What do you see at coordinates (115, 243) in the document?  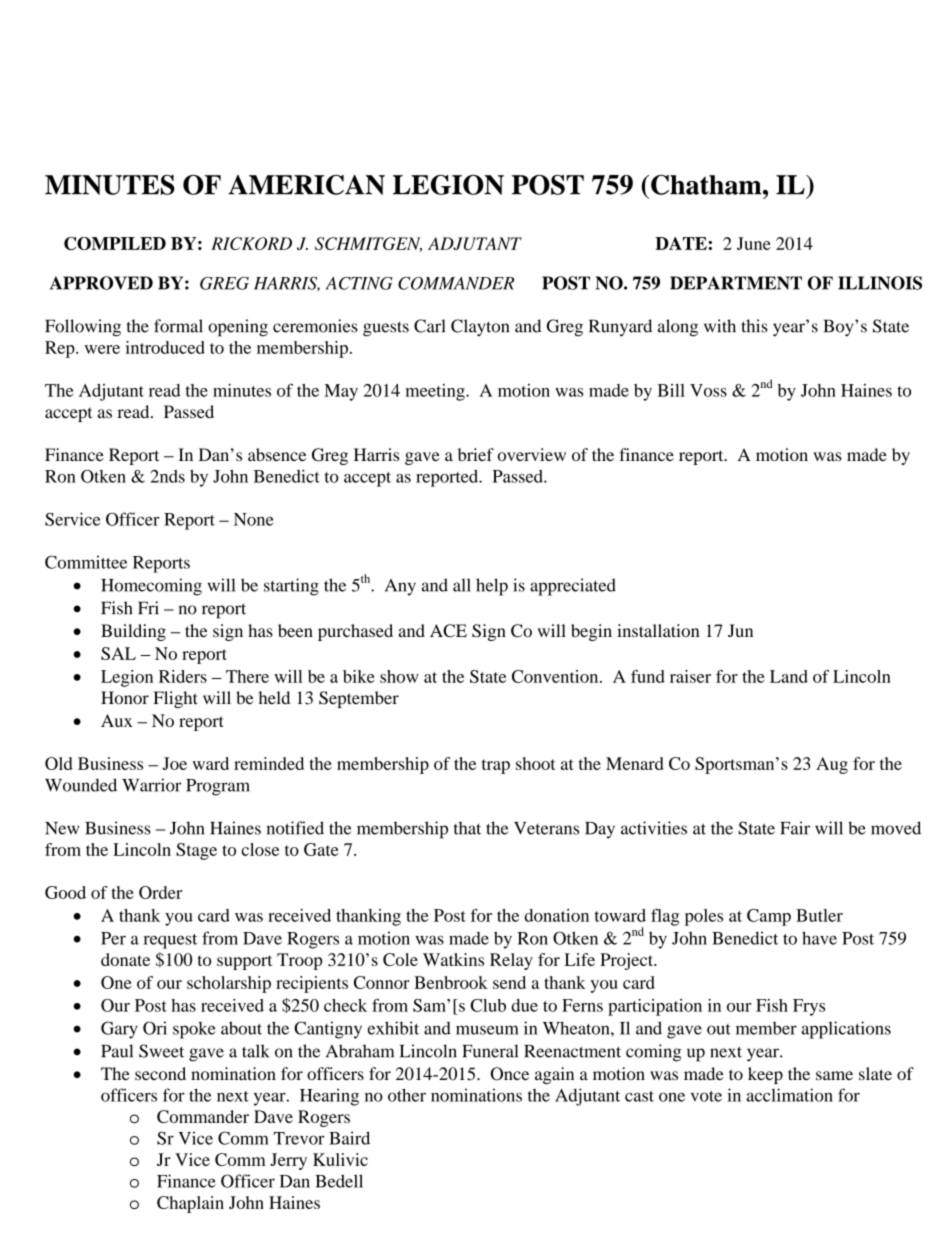 I see `COMPILED` at bounding box center [115, 243].
